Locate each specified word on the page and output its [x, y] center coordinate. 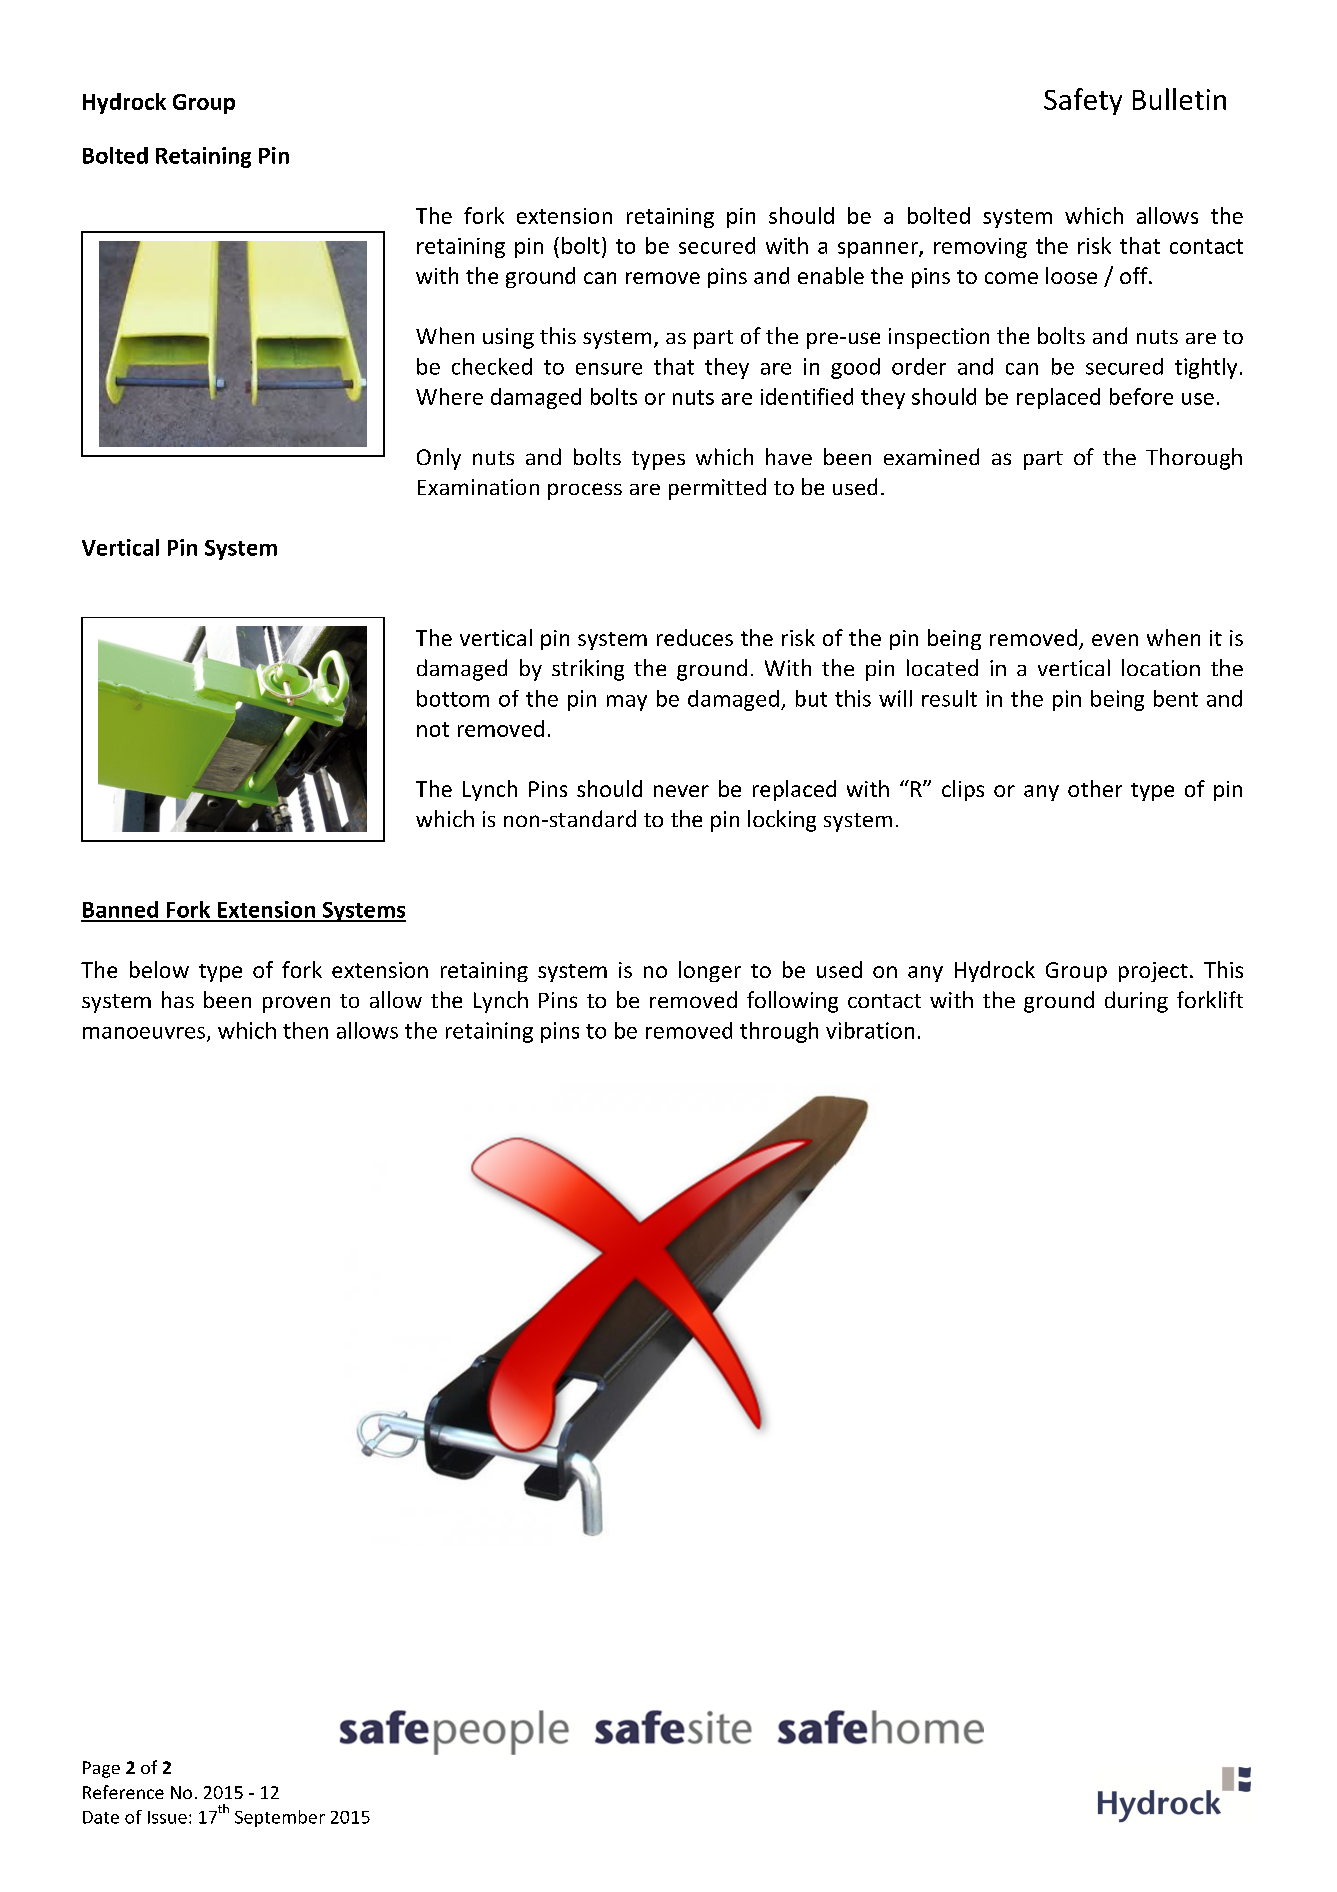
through [779, 1032]
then [305, 1030]
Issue [167, 1817]
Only [439, 459]
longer [710, 971]
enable [831, 275]
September [280, 1818]
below [159, 969]
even [1115, 640]
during [1136, 1002]
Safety [1083, 101]
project [1153, 972]
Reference [123, 1792]
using [508, 338]
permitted [717, 489]
